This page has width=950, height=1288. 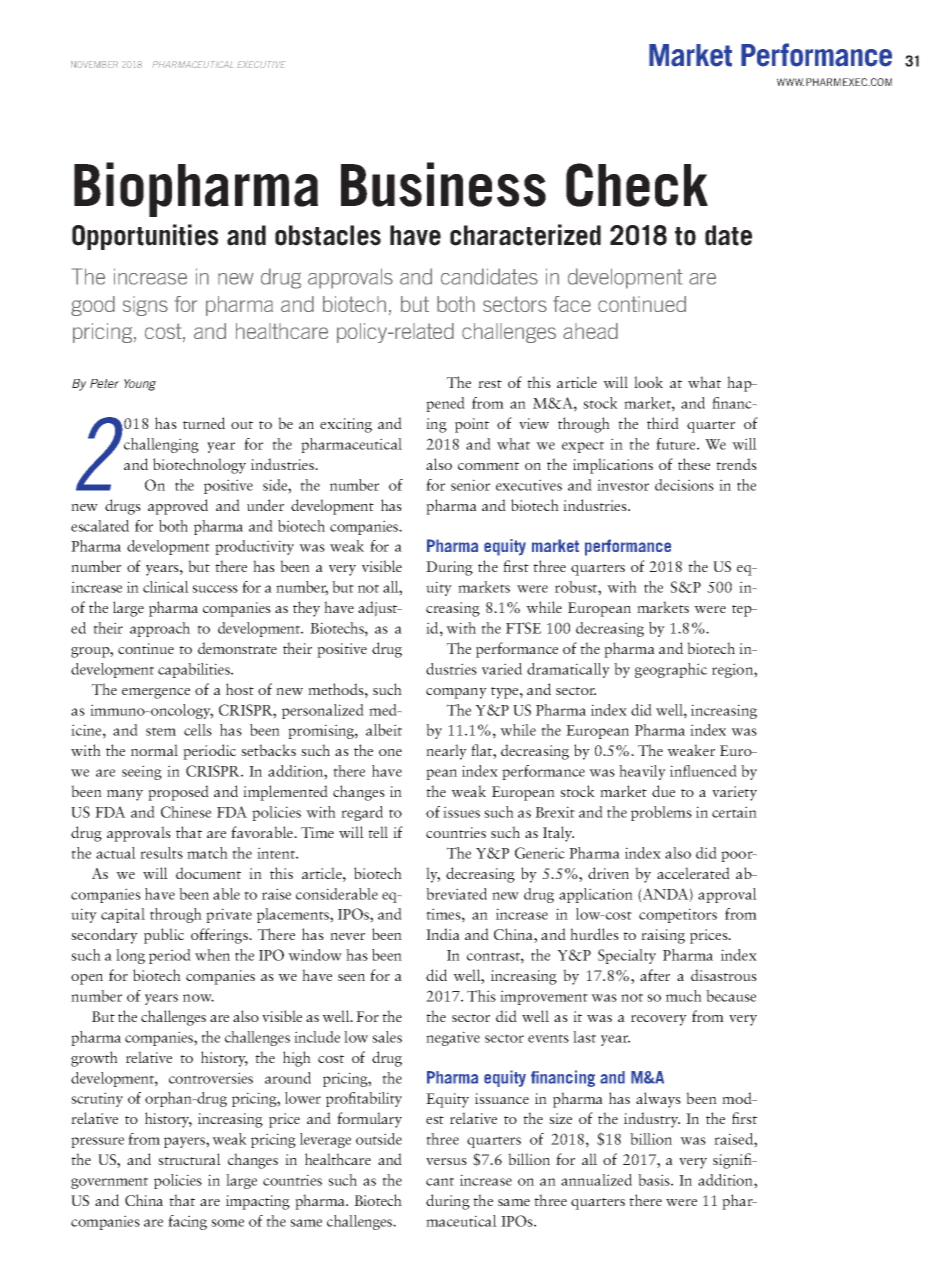 I want to click on Peter, so click(x=104, y=383).
